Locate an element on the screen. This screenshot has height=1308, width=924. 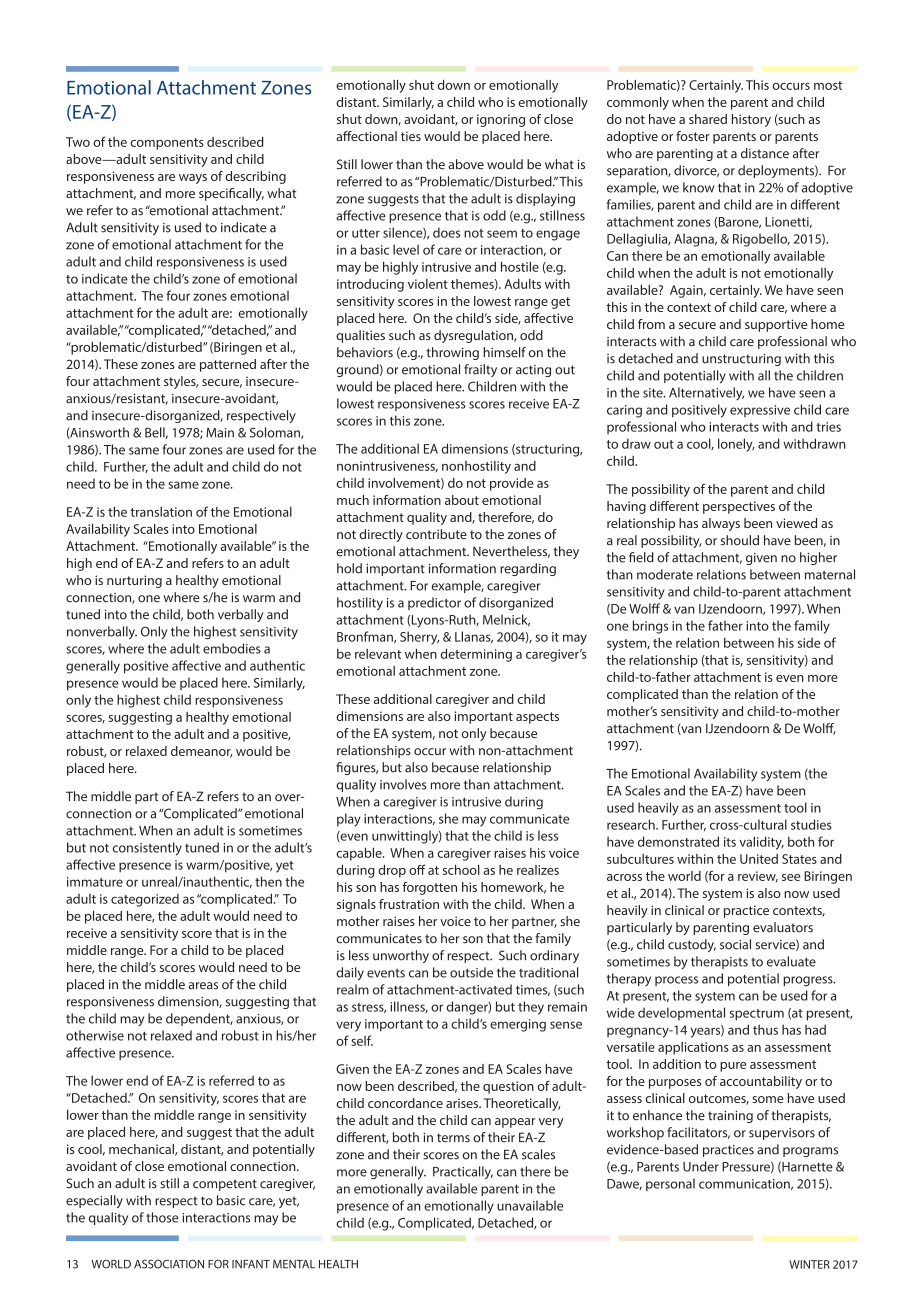
those is located at coordinates (162, 1217).
